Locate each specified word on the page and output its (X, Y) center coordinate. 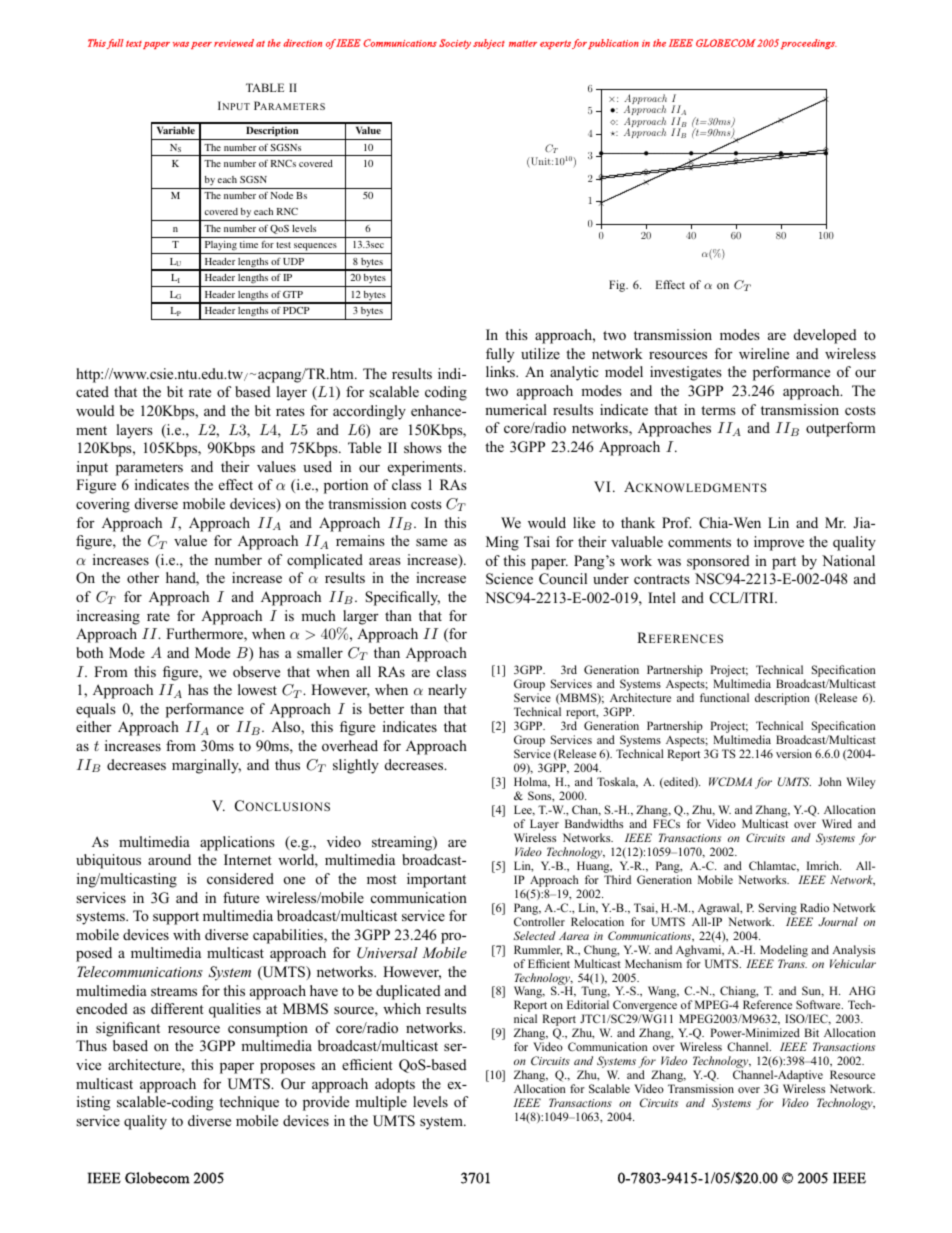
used (317, 466)
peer (201, 45)
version (794, 753)
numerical (516, 409)
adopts (395, 1085)
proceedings (809, 44)
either (94, 726)
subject (489, 44)
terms (718, 410)
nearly (447, 691)
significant (128, 1029)
